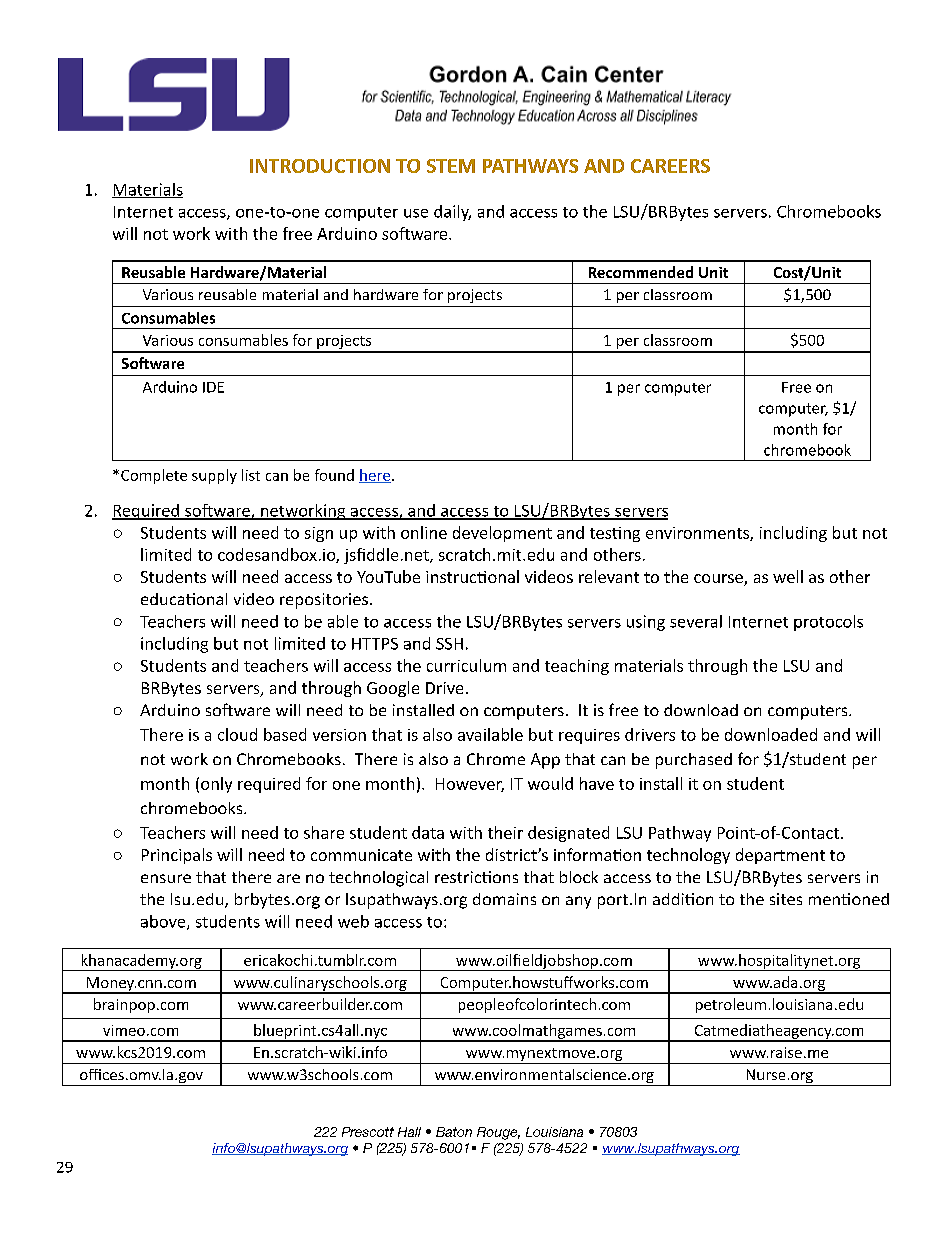 The image size is (952, 1233). I want to click on CAREERS, so click(670, 166).
